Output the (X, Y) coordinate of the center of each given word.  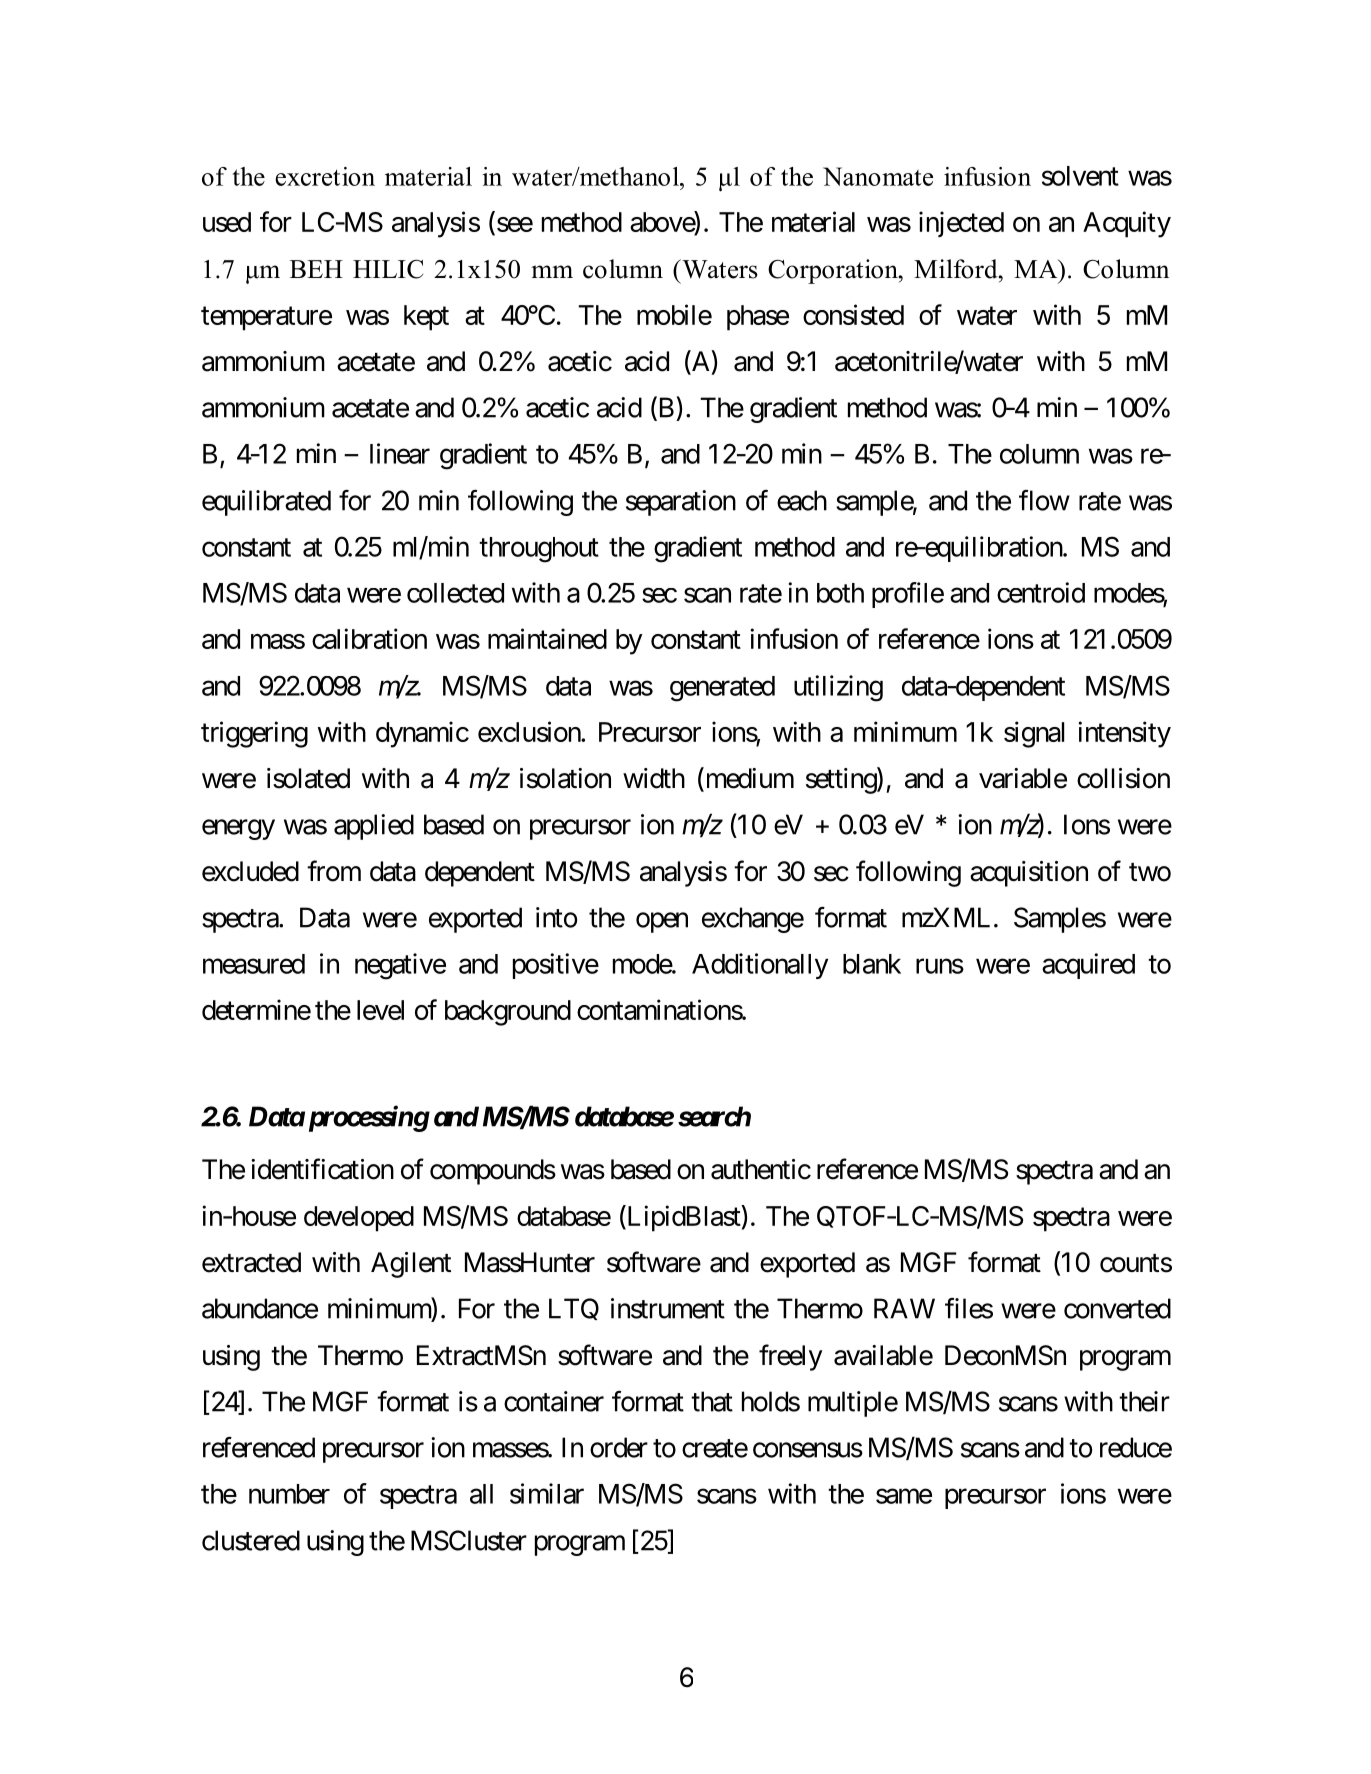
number (289, 1494)
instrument (668, 1308)
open (662, 922)
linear (400, 453)
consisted (853, 314)
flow (1044, 500)
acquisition (1029, 874)
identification (322, 1169)
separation (681, 503)
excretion (325, 176)
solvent (1080, 176)
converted (1117, 1308)
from (334, 871)
